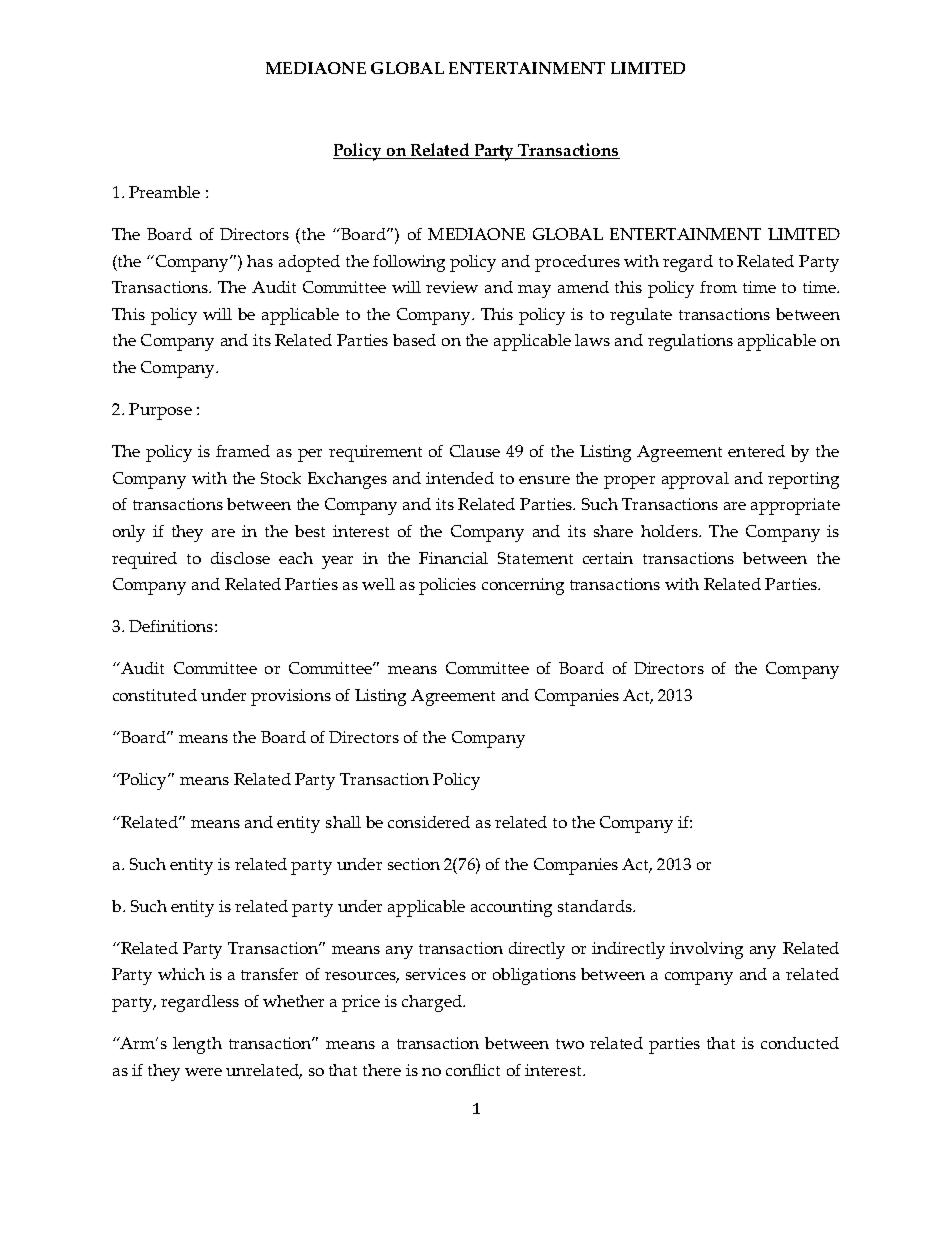 This image has height=1233, width=952. Describe the element at coordinates (718, 287) in the image. I see `from` at that location.
